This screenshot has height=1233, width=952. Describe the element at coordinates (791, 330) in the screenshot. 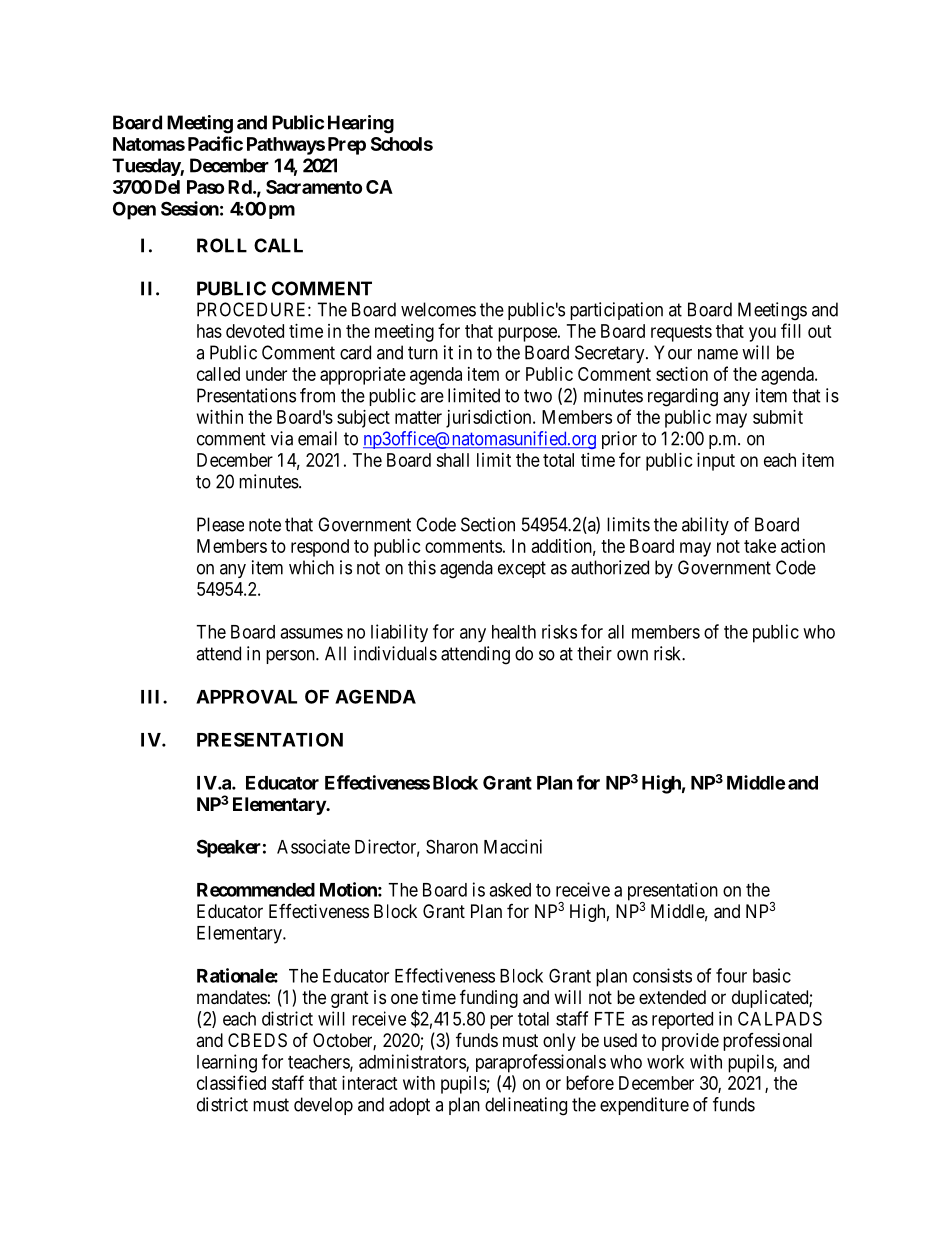

I see `fill` at that location.
